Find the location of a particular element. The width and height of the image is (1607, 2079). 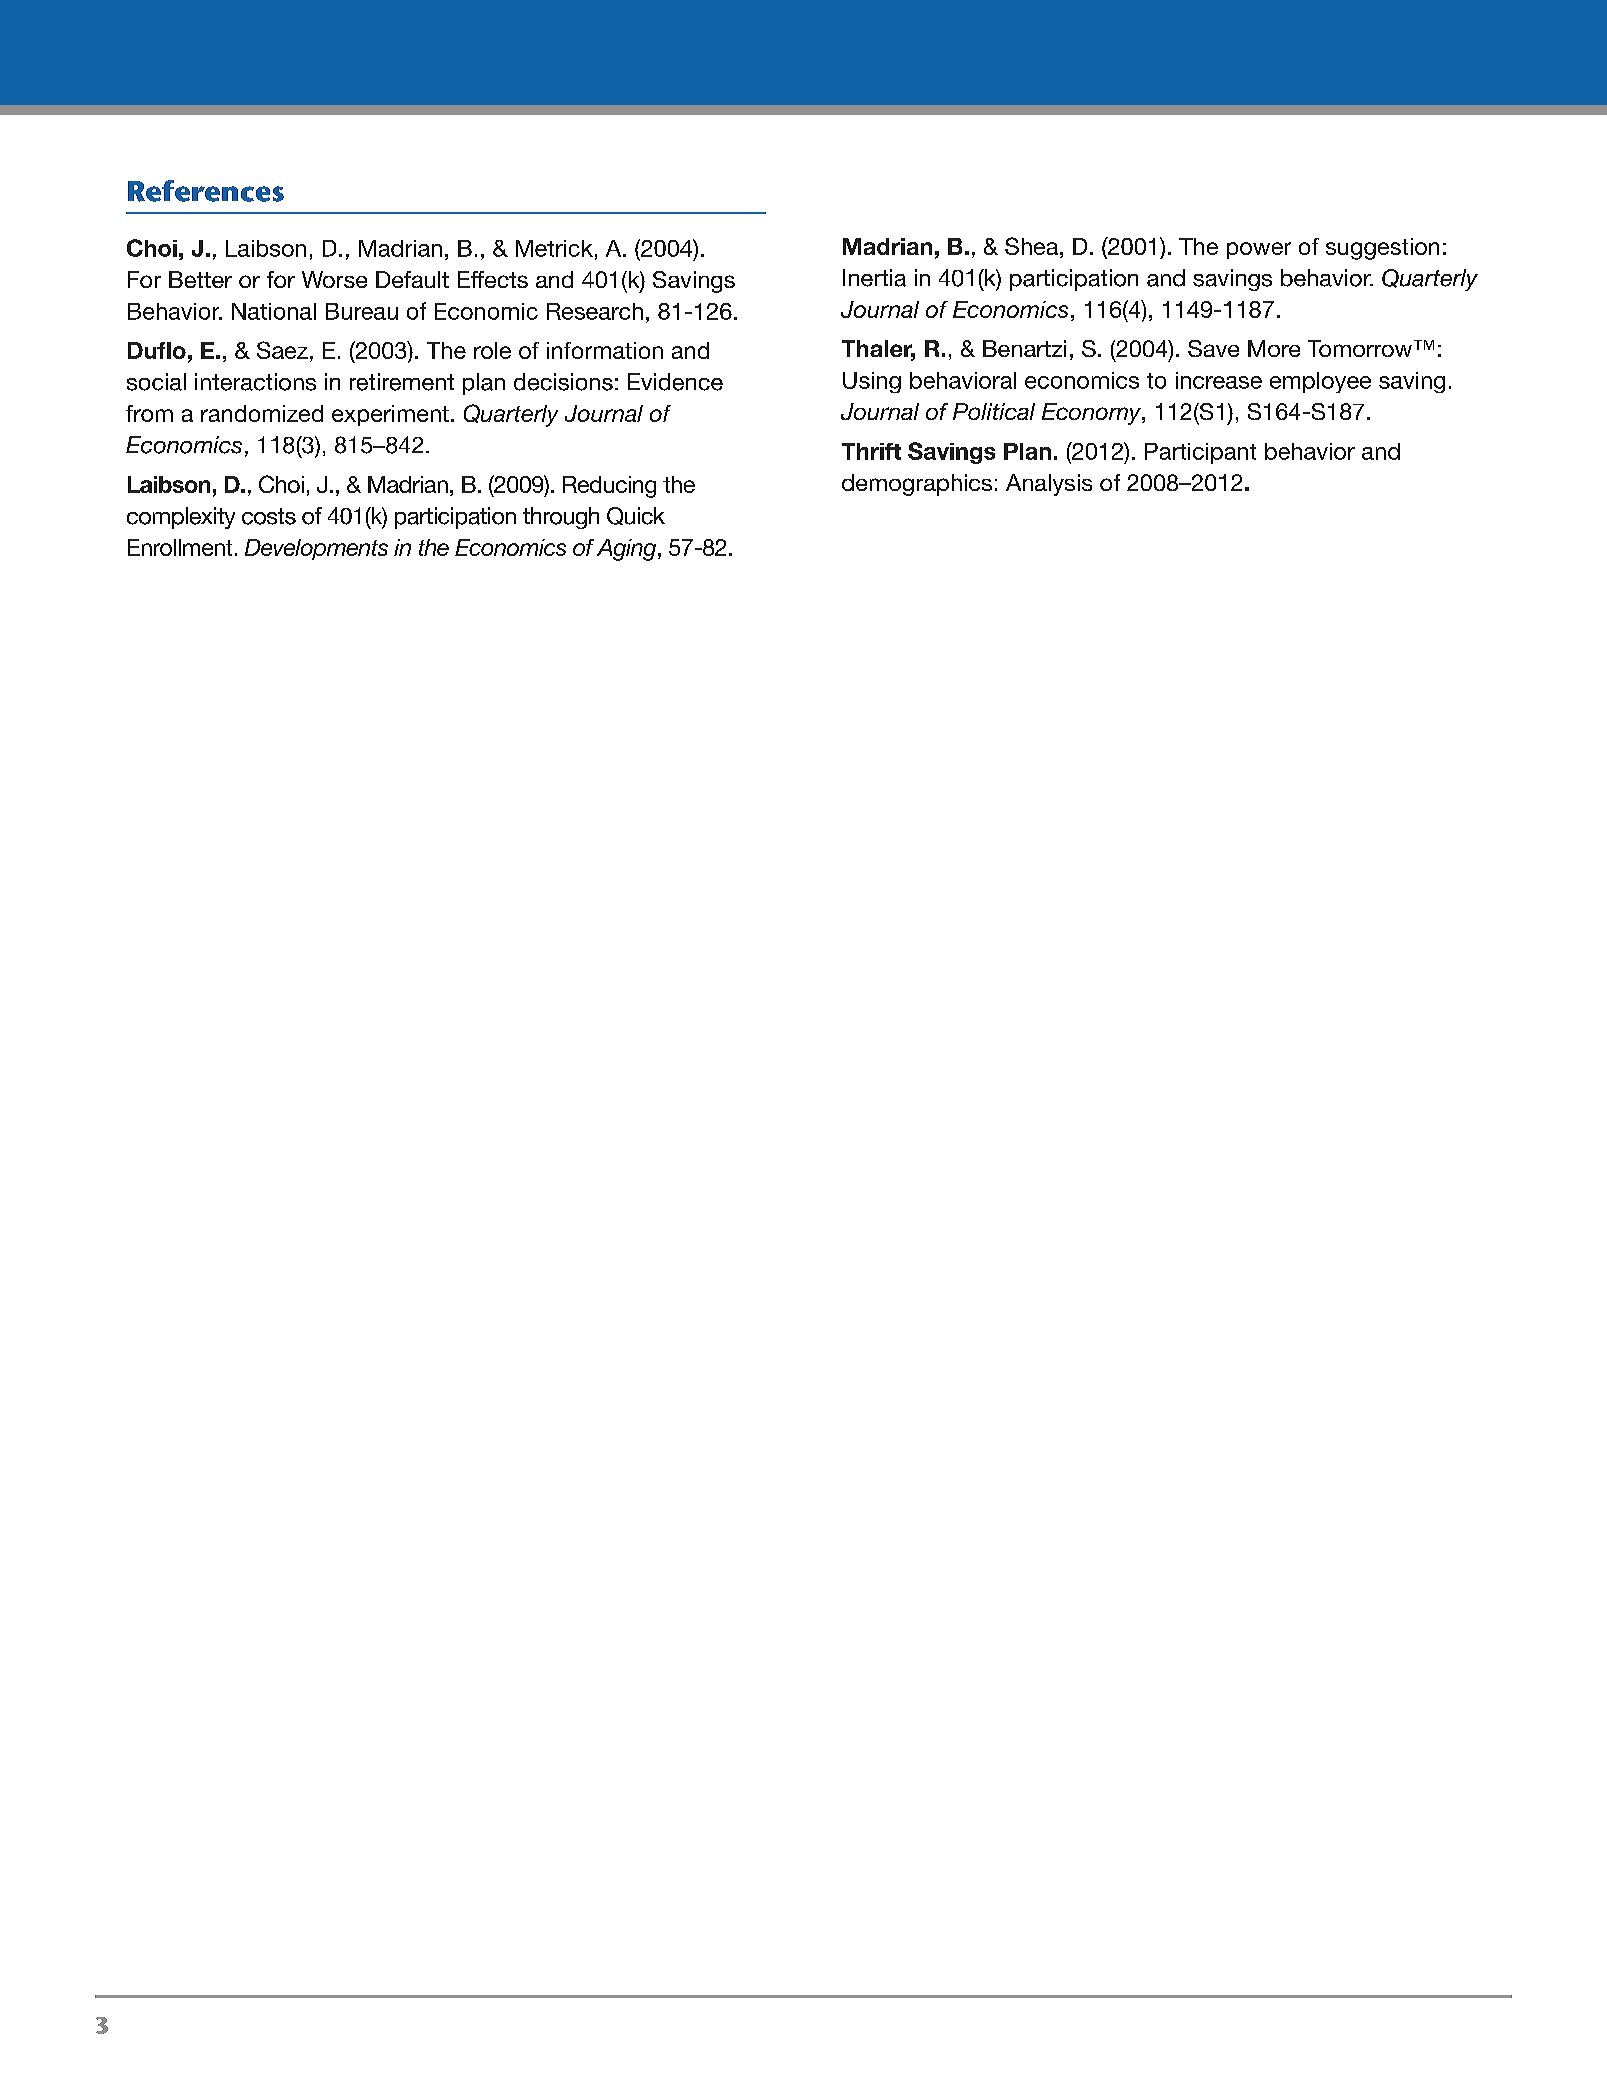

interactions is located at coordinates (255, 382).
